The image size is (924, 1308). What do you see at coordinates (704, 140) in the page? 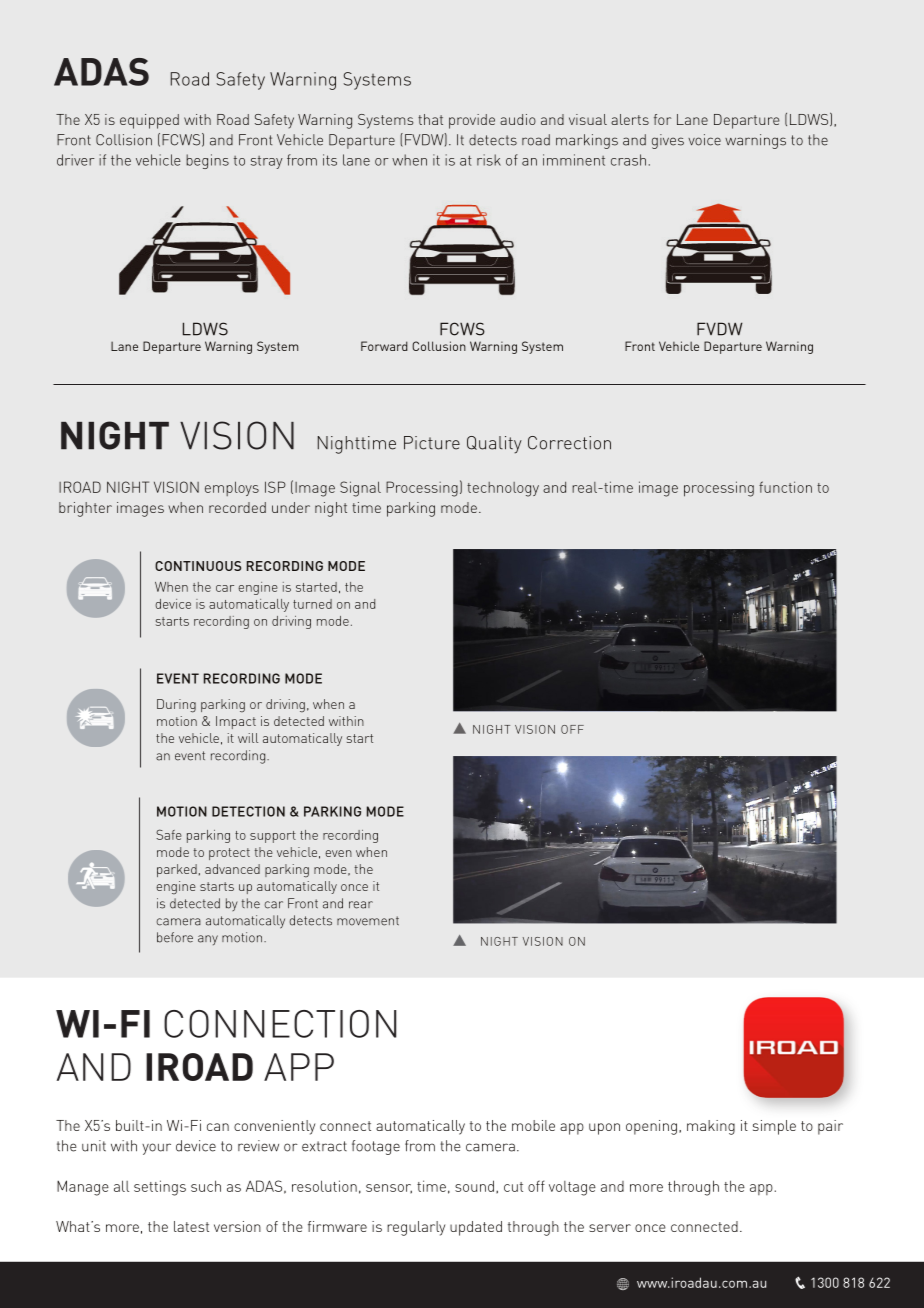
I see `voice` at bounding box center [704, 140].
